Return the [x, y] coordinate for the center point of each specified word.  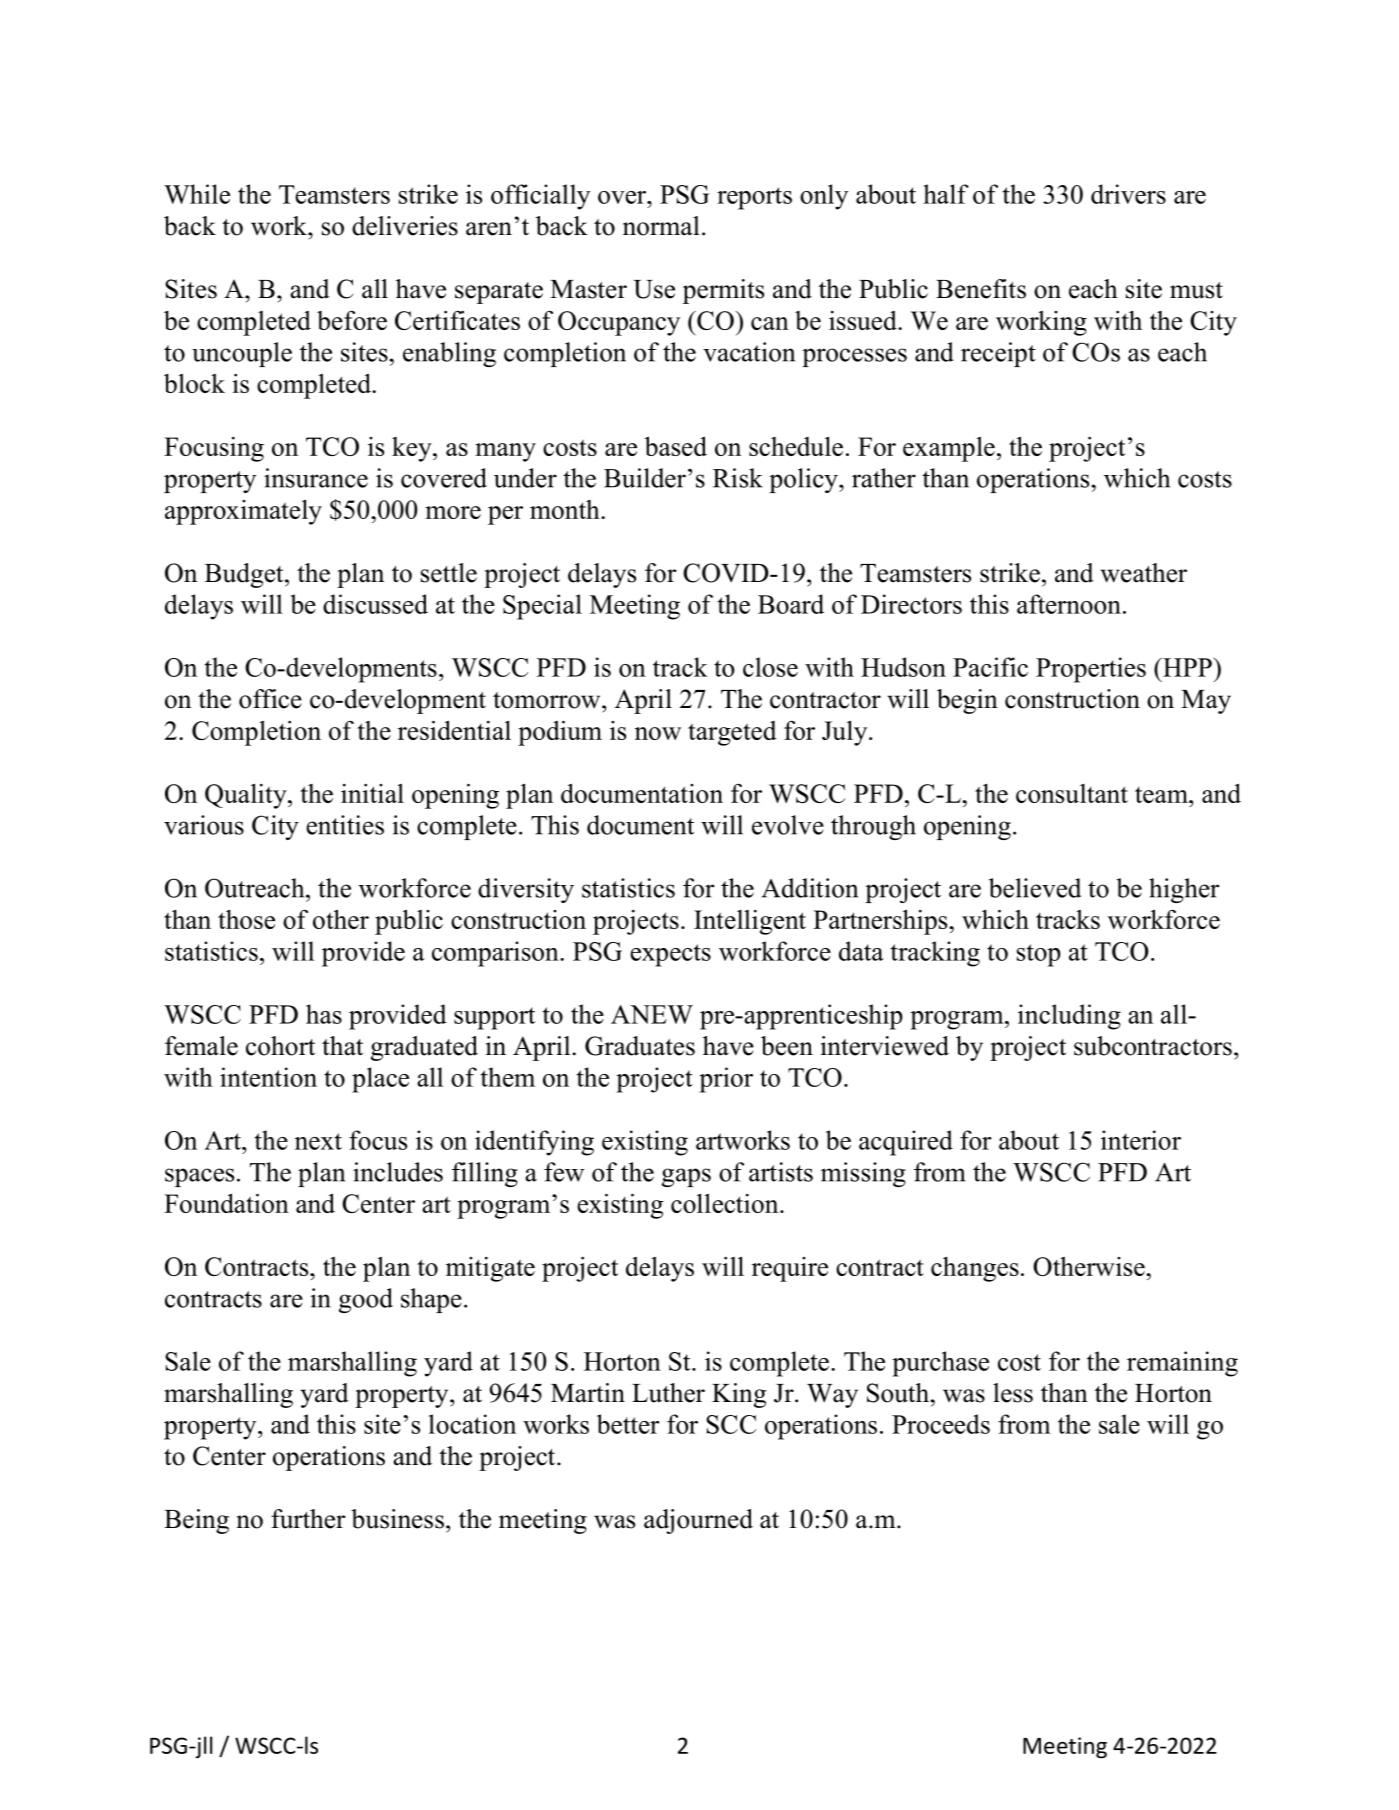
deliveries [405, 226]
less [1013, 1393]
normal [661, 226]
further [308, 1519]
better [628, 1424]
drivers [1128, 194]
